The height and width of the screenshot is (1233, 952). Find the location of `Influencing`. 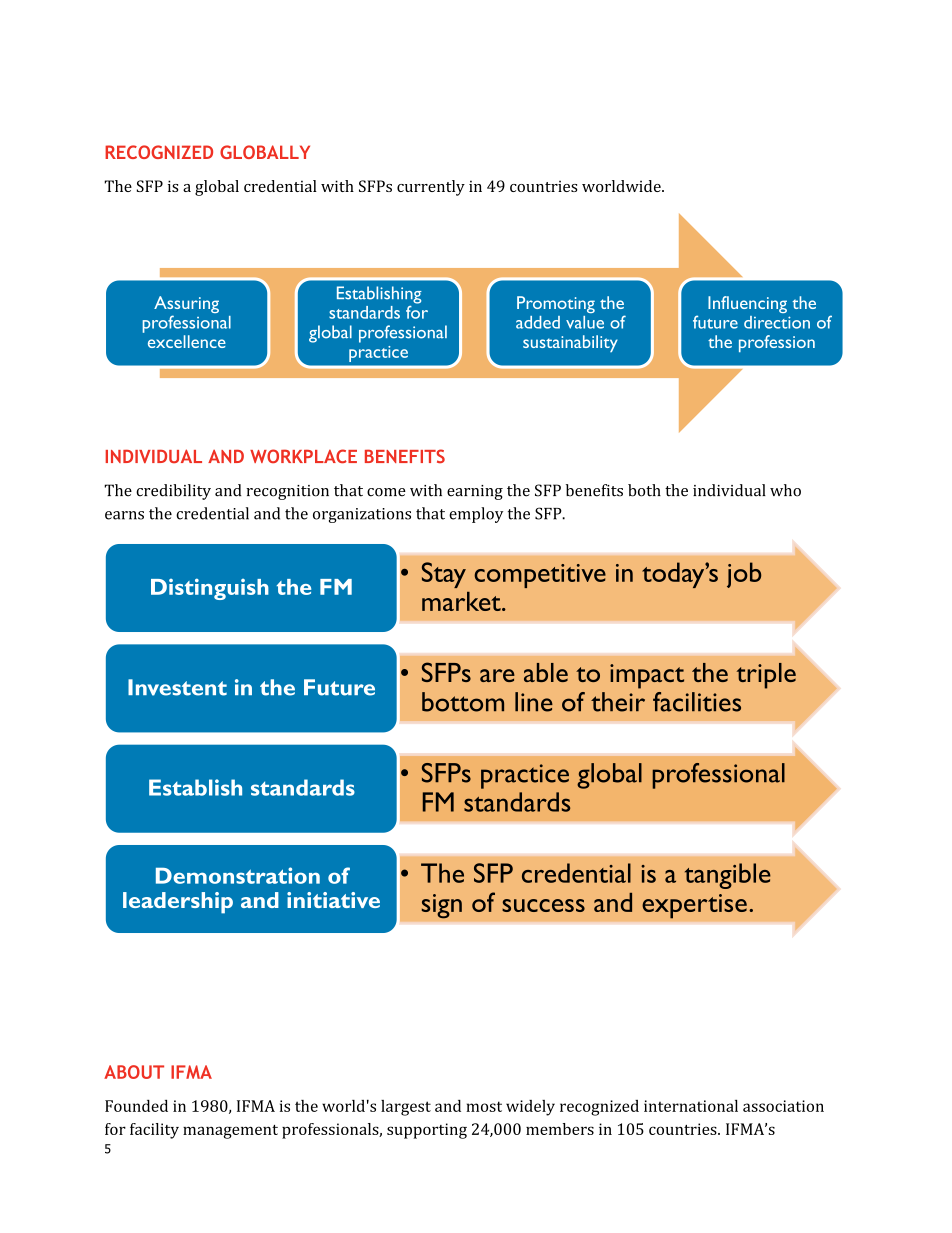

Influencing is located at coordinates (747, 304).
